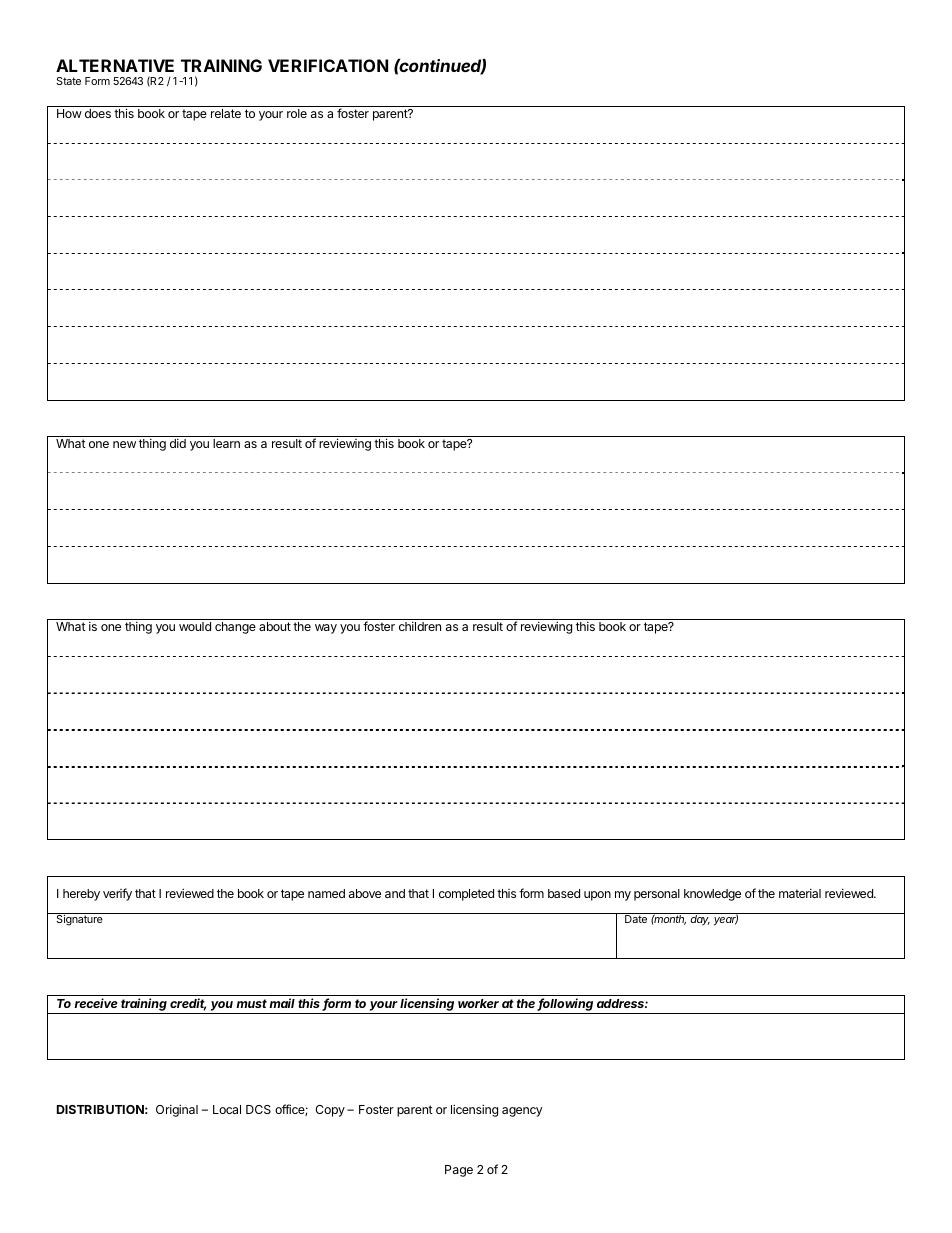 The height and width of the screenshot is (1233, 952). Describe the element at coordinates (115, 65) in the screenshot. I see `ALTERNATIVE` at that location.
